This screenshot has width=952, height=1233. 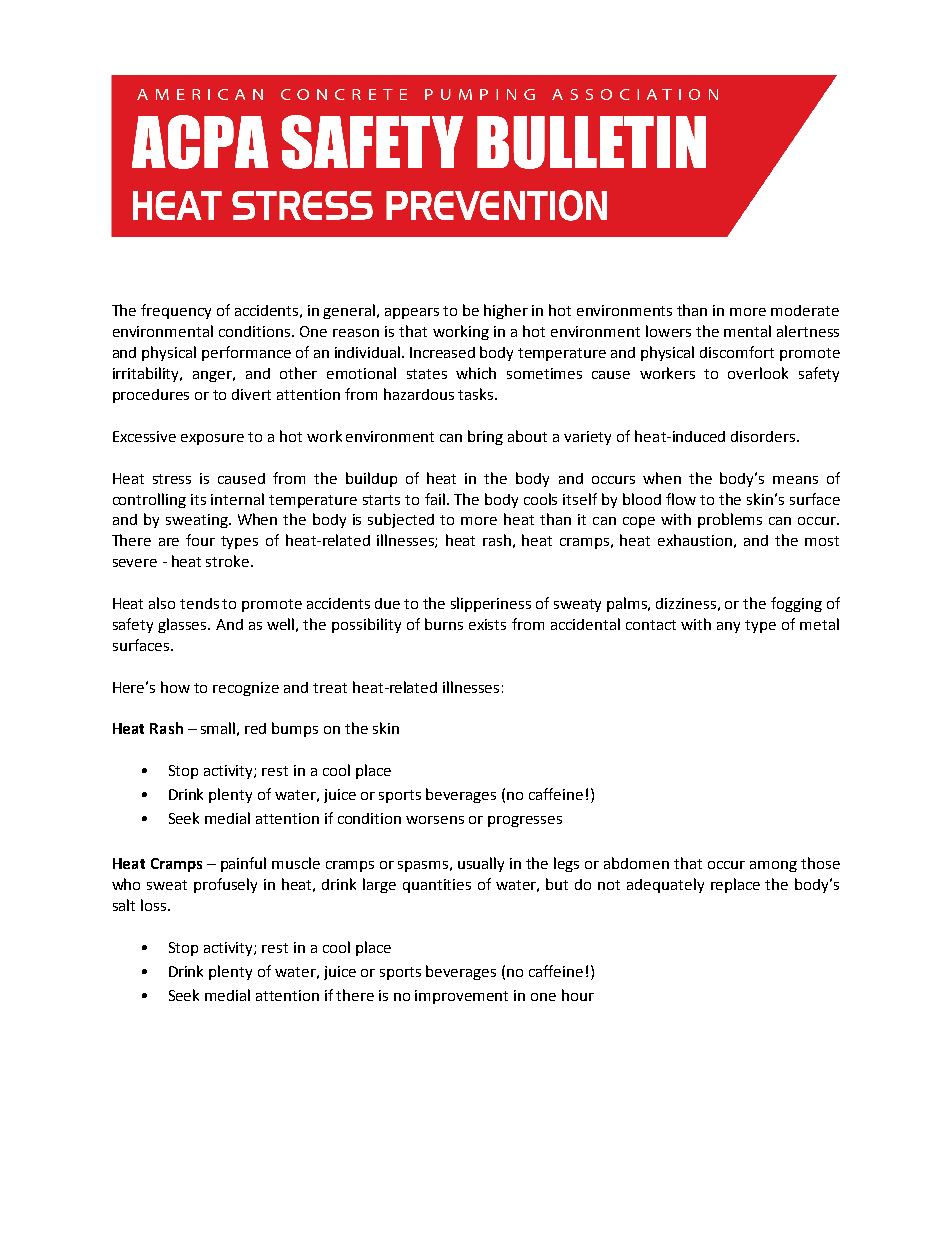 I want to click on improvement, so click(x=461, y=997).
